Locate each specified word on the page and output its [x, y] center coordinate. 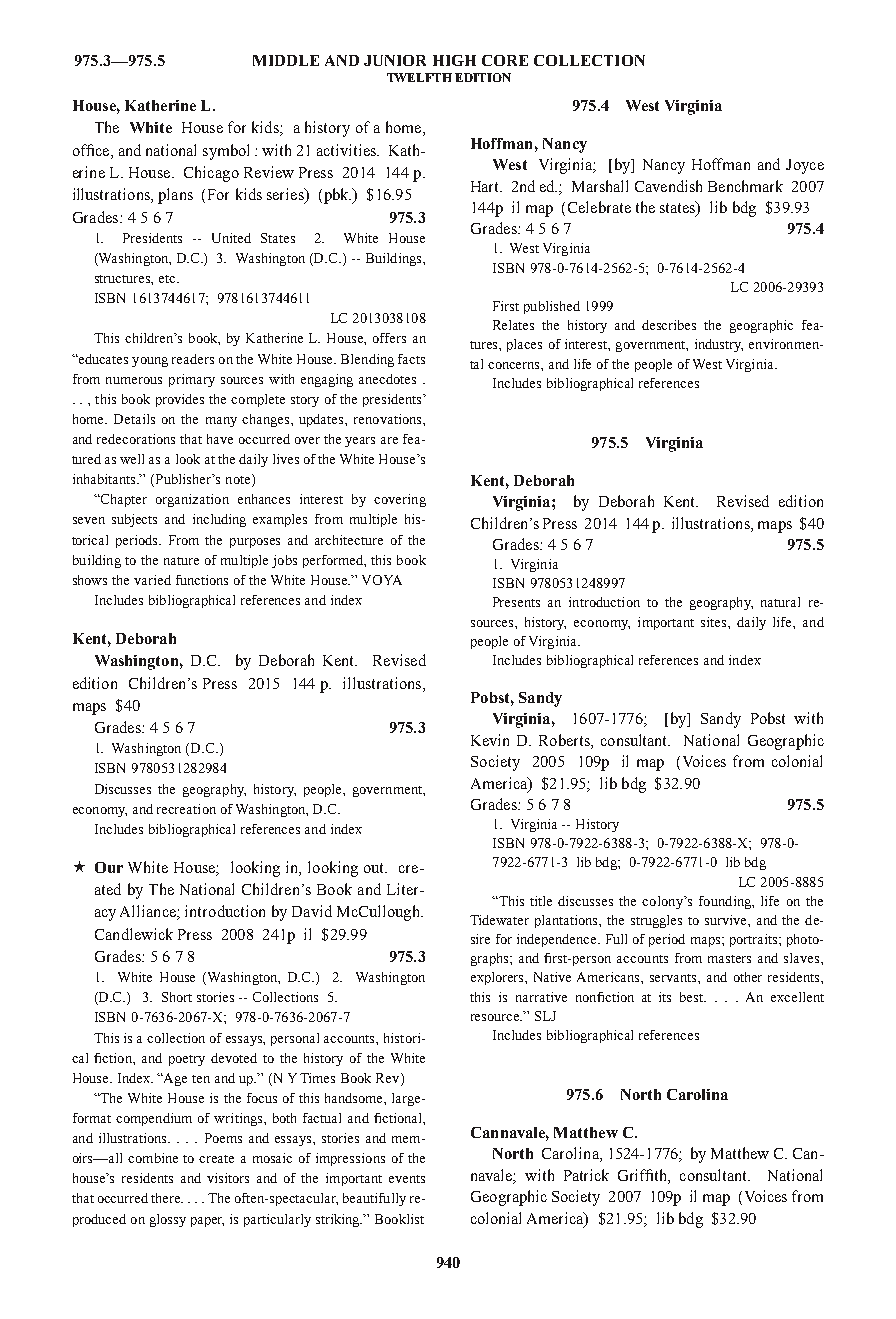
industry [719, 345]
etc [168, 279]
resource [496, 1017]
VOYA [382, 580]
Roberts [565, 740]
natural [780, 602]
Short [177, 997]
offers [389, 338]
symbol [226, 152]
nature [181, 561]
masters [729, 959]
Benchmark [745, 186]
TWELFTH [419, 77]
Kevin [490, 740]
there [167, 1198]
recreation [186, 809]
